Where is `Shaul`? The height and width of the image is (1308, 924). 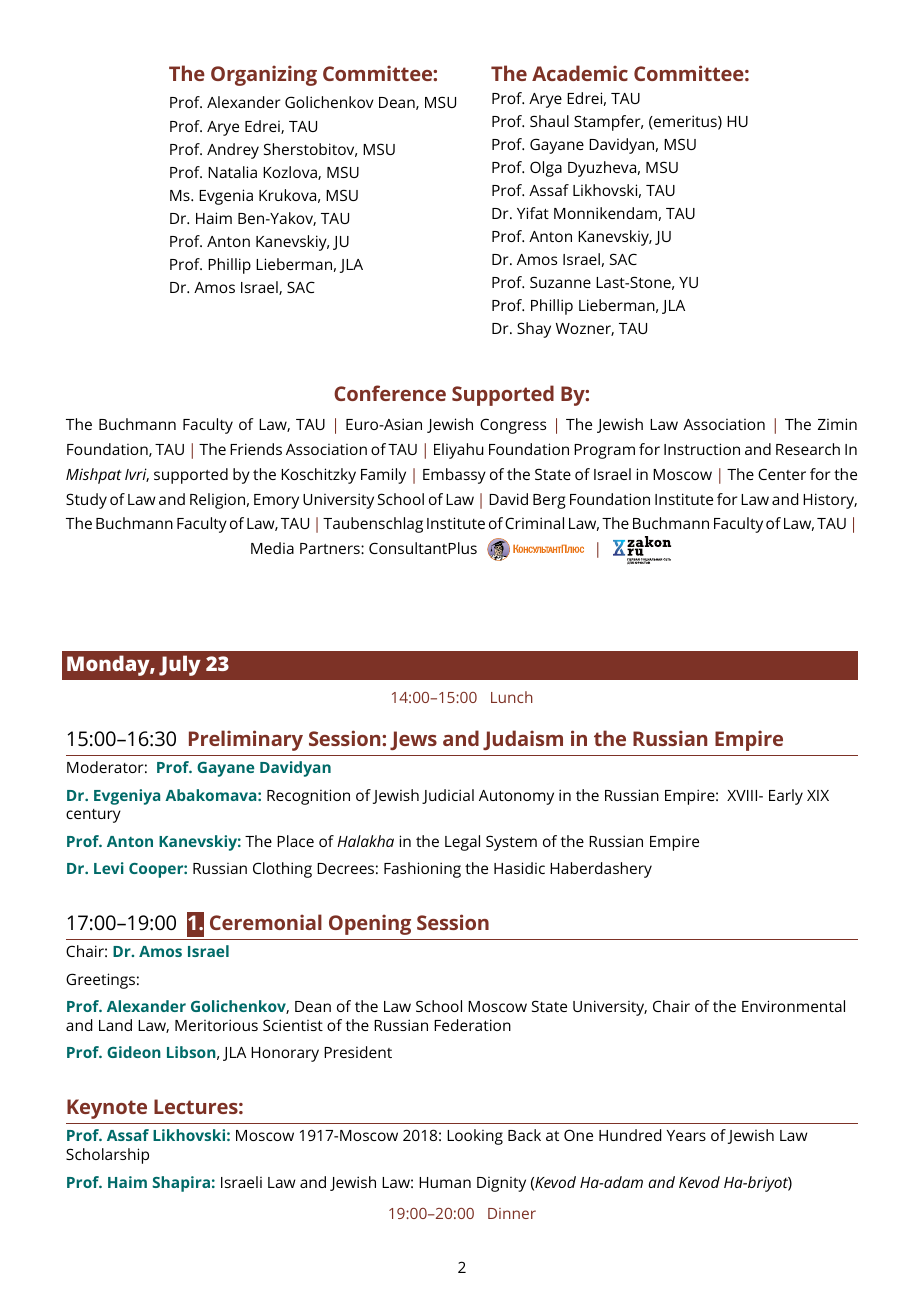 Shaul is located at coordinates (549, 121).
